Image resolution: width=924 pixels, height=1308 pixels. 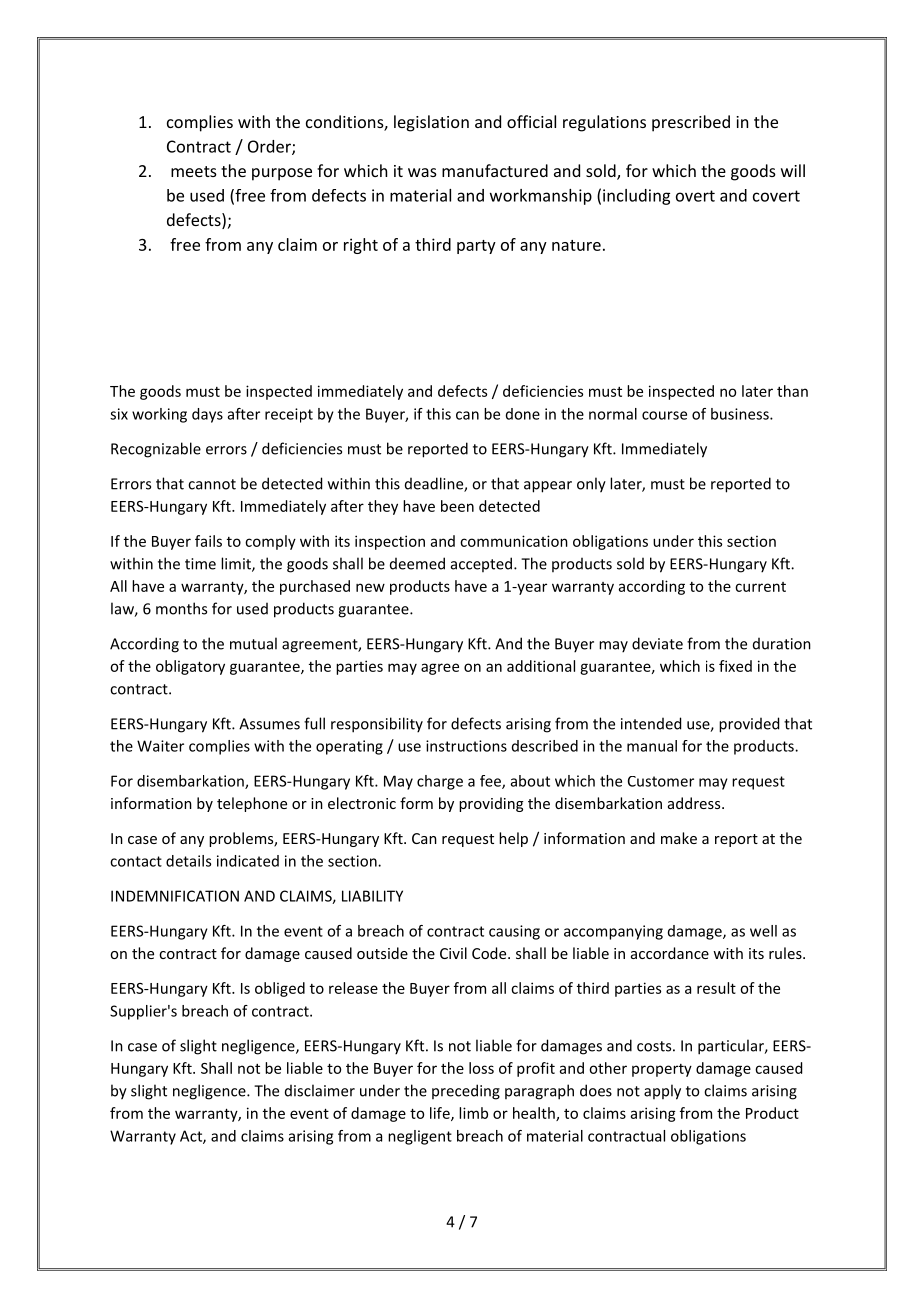 I want to click on obliged, so click(x=280, y=989).
